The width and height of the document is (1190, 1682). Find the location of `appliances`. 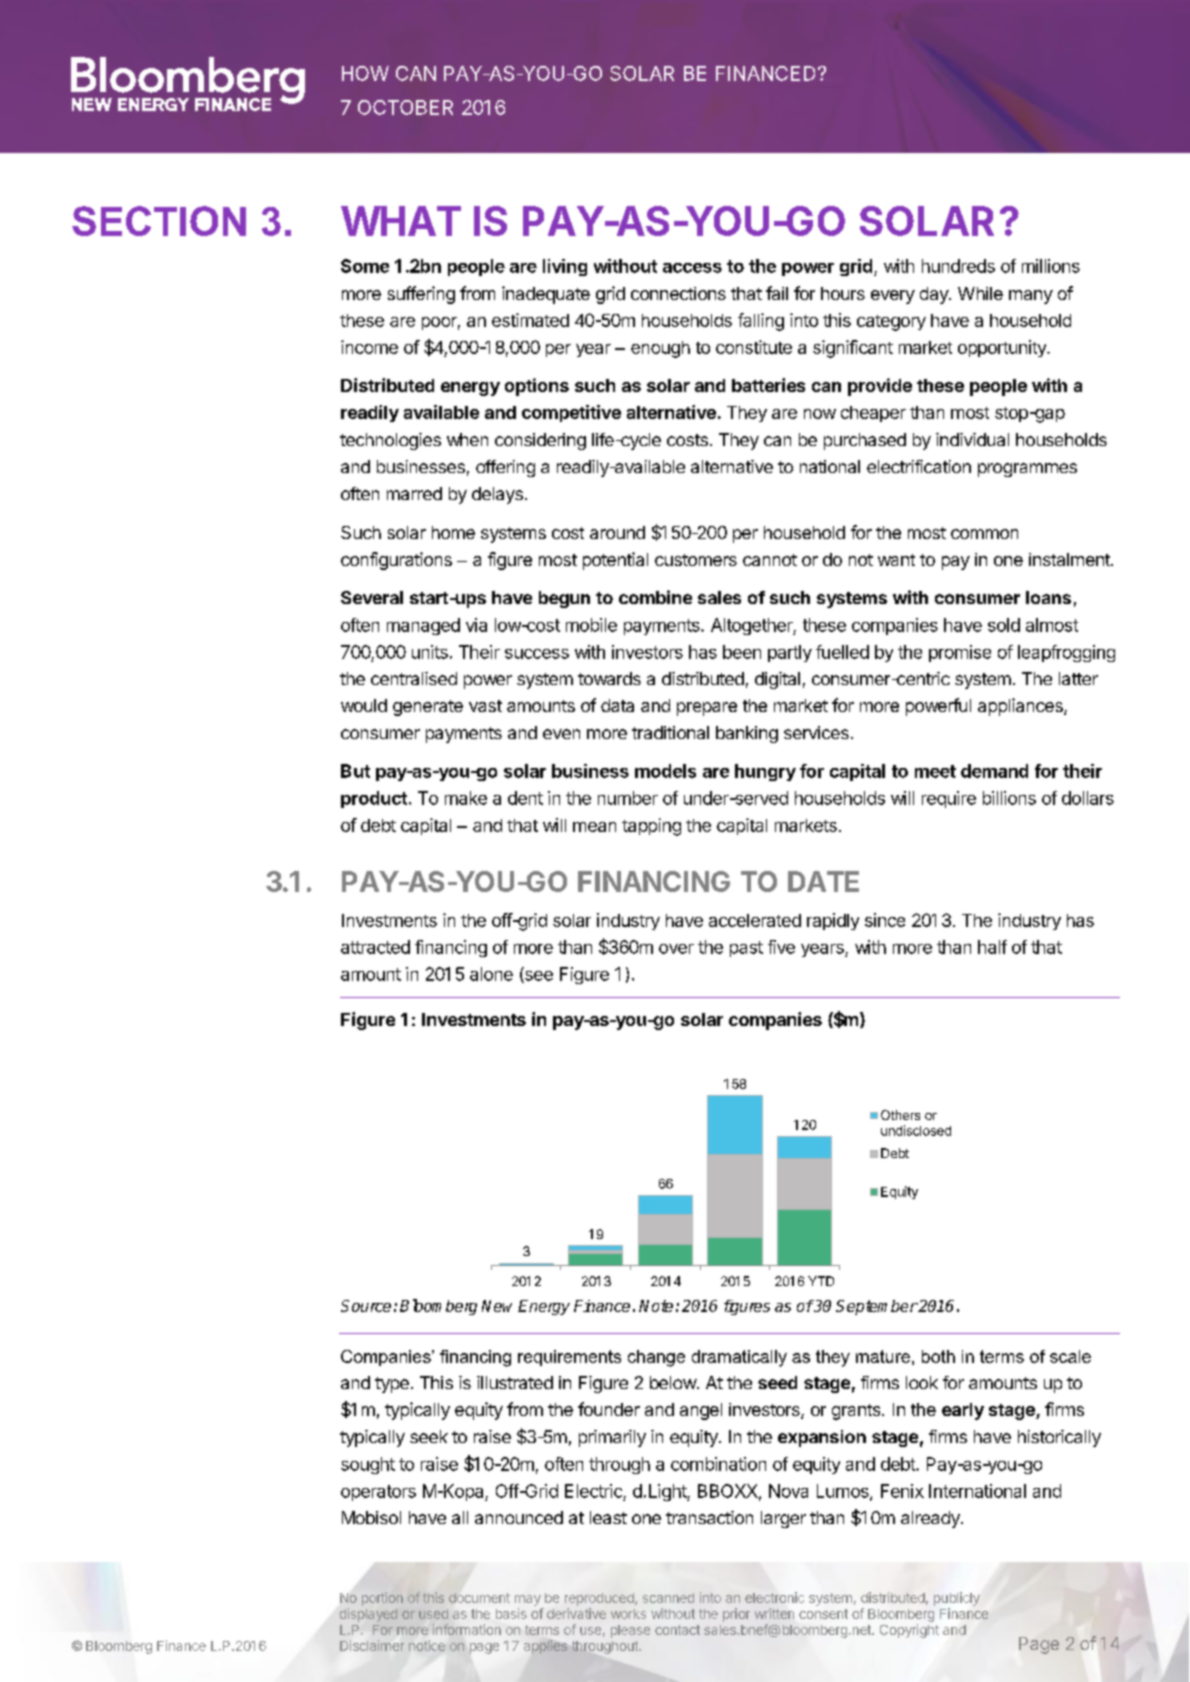

appliances is located at coordinates (1021, 707).
